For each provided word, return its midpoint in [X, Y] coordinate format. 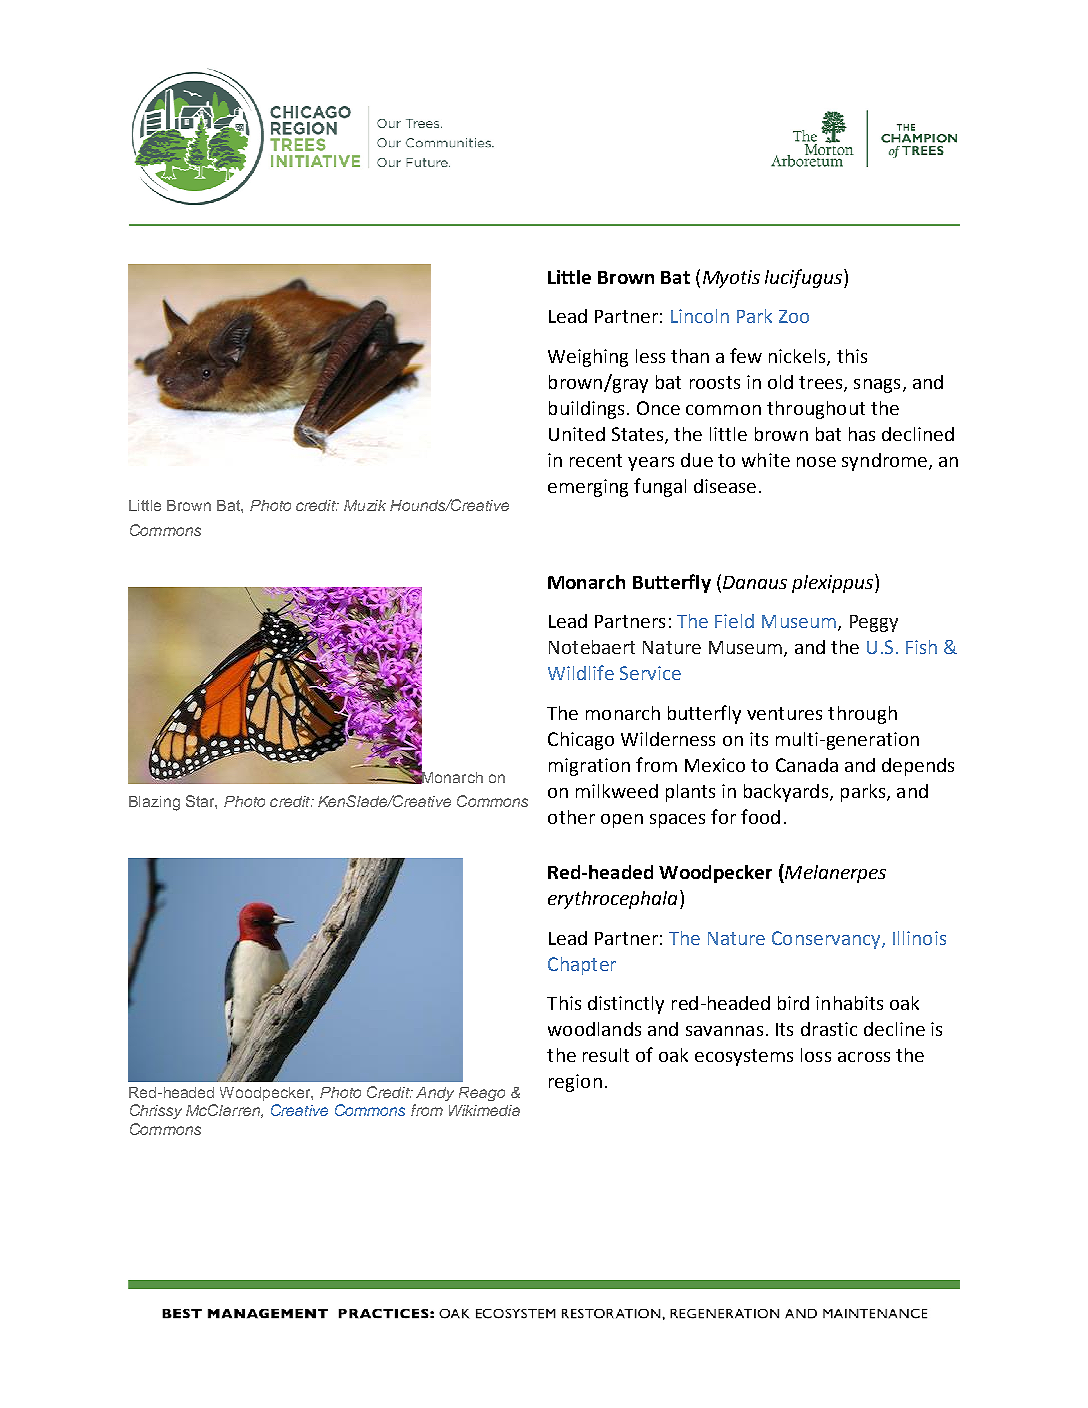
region [575, 1083]
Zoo [794, 316]
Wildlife [581, 672]
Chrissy [156, 1111]
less [650, 356]
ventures [784, 713]
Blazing [154, 803]
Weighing [588, 358]
